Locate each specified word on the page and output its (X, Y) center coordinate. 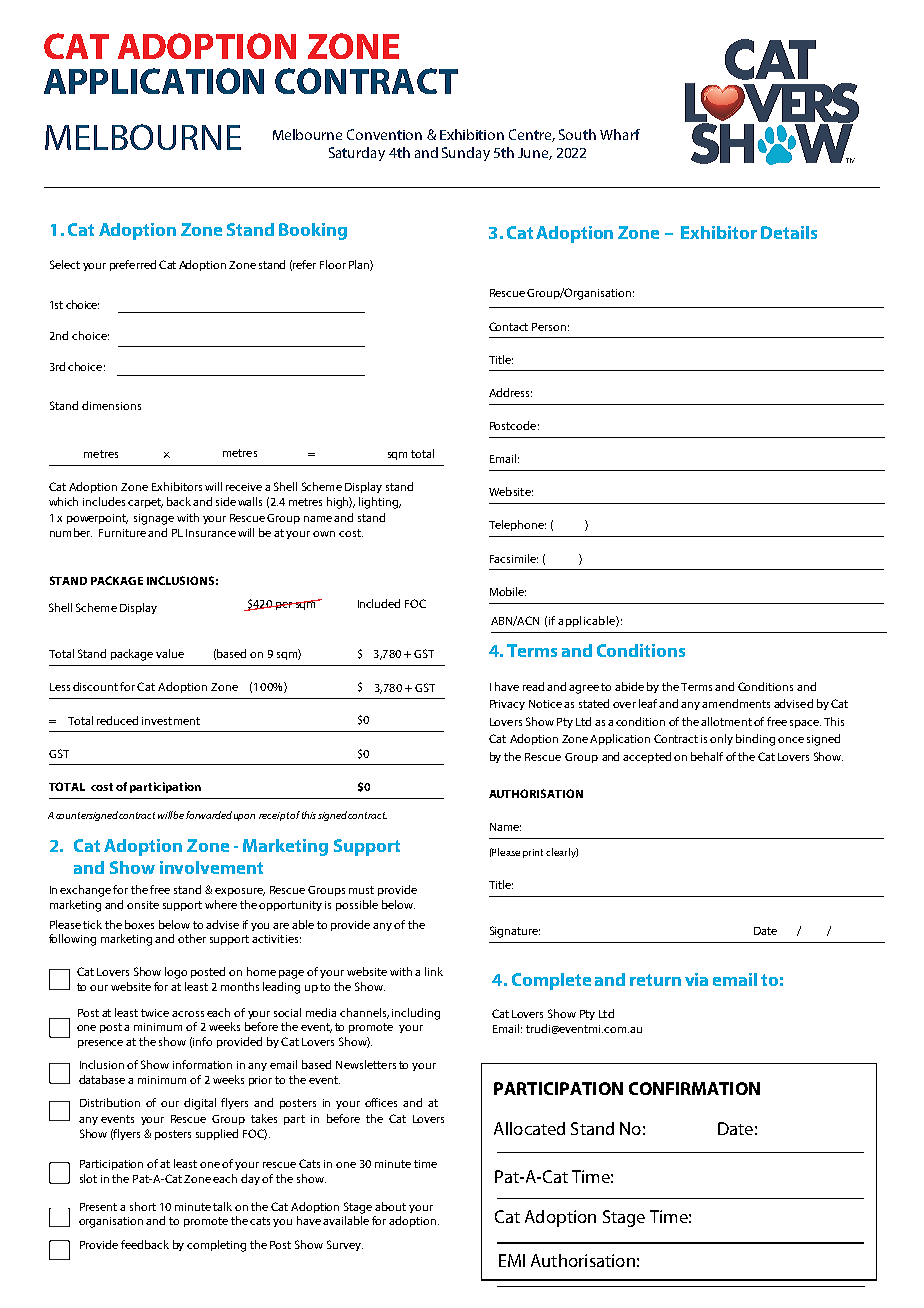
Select (65, 264)
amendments (736, 703)
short (143, 1206)
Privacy (507, 705)
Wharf (620, 134)
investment (171, 721)
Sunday (466, 154)
